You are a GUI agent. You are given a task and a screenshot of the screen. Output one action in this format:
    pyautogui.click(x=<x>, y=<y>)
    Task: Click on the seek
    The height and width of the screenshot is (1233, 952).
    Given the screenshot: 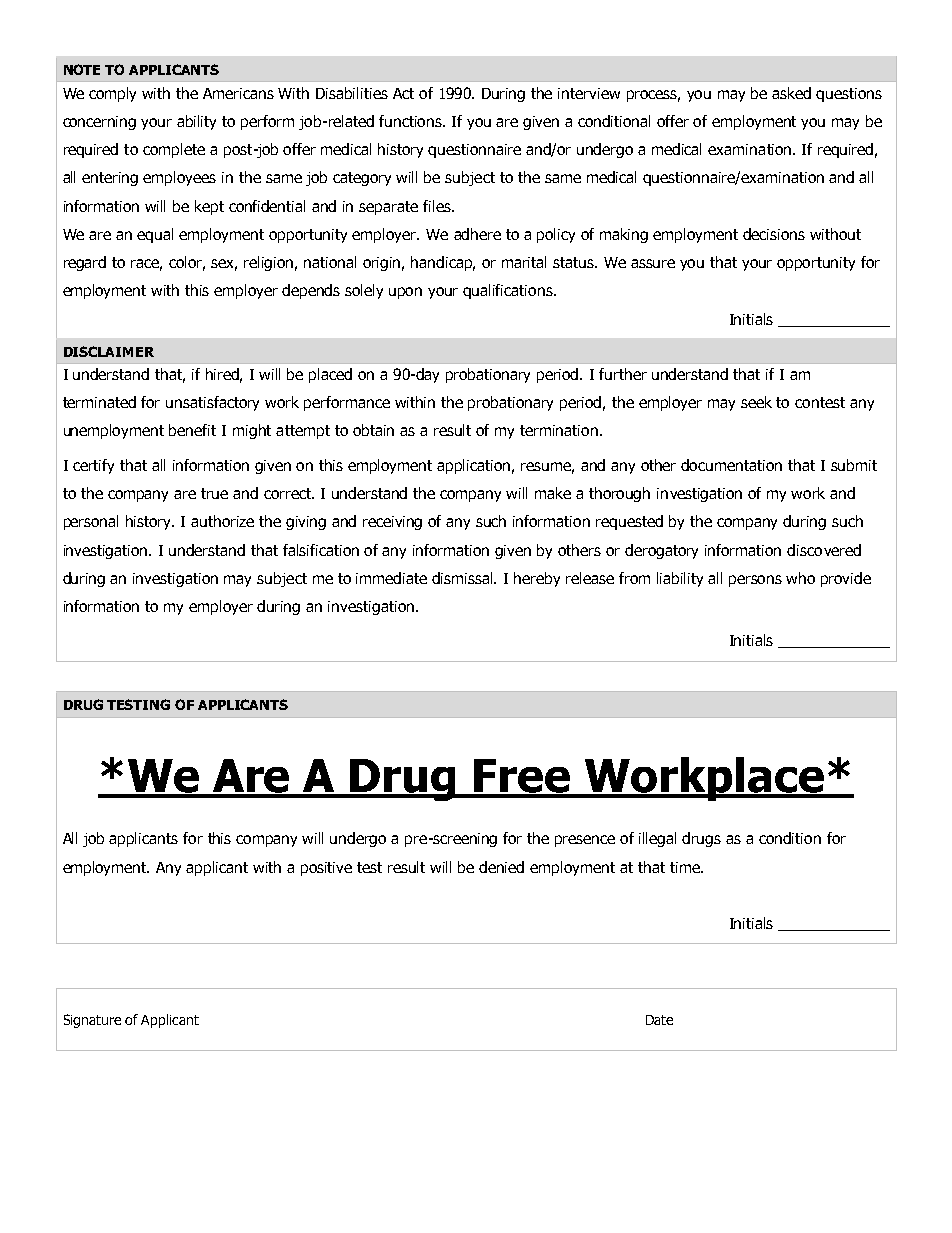 What is the action you would take?
    pyautogui.click(x=756, y=402)
